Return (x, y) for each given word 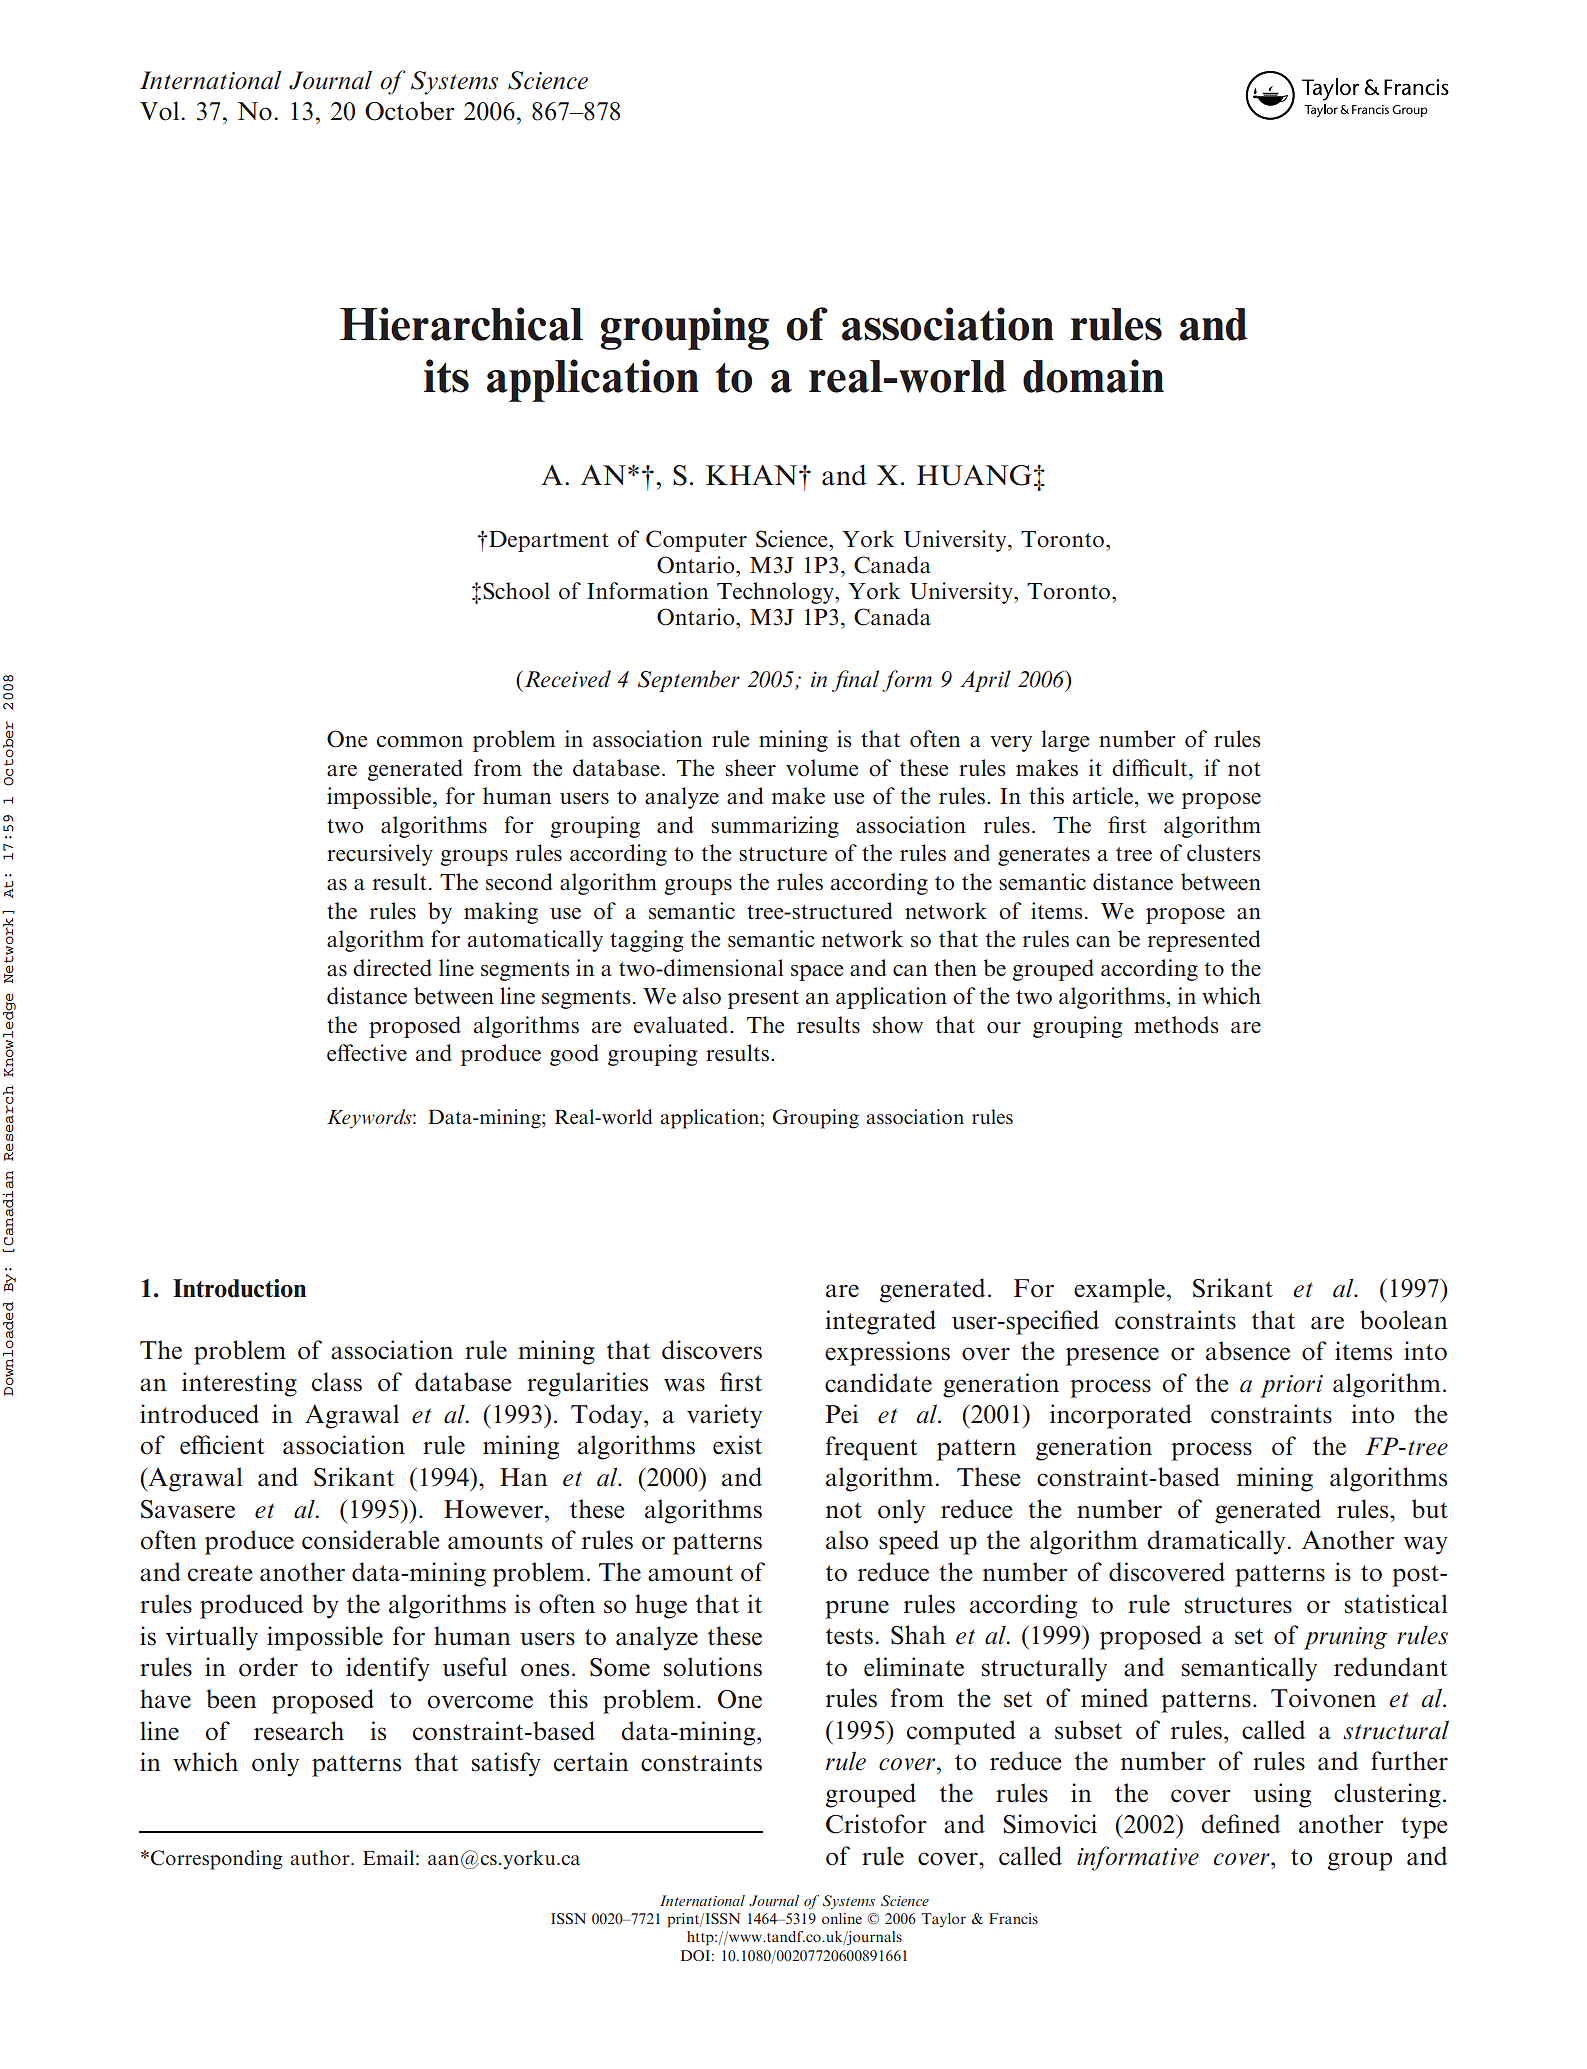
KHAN (753, 475)
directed (392, 968)
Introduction (239, 1288)
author (321, 1858)
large (1065, 741)
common (419, 742)
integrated (880, 1322)
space (817, 973)
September (689, 681)
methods (1176, 1025)
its (446, 376)
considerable (371, 1540)
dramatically (1217, 1542)
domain (1093, 376)
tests (849, 1636)
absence (1248, 1351)
